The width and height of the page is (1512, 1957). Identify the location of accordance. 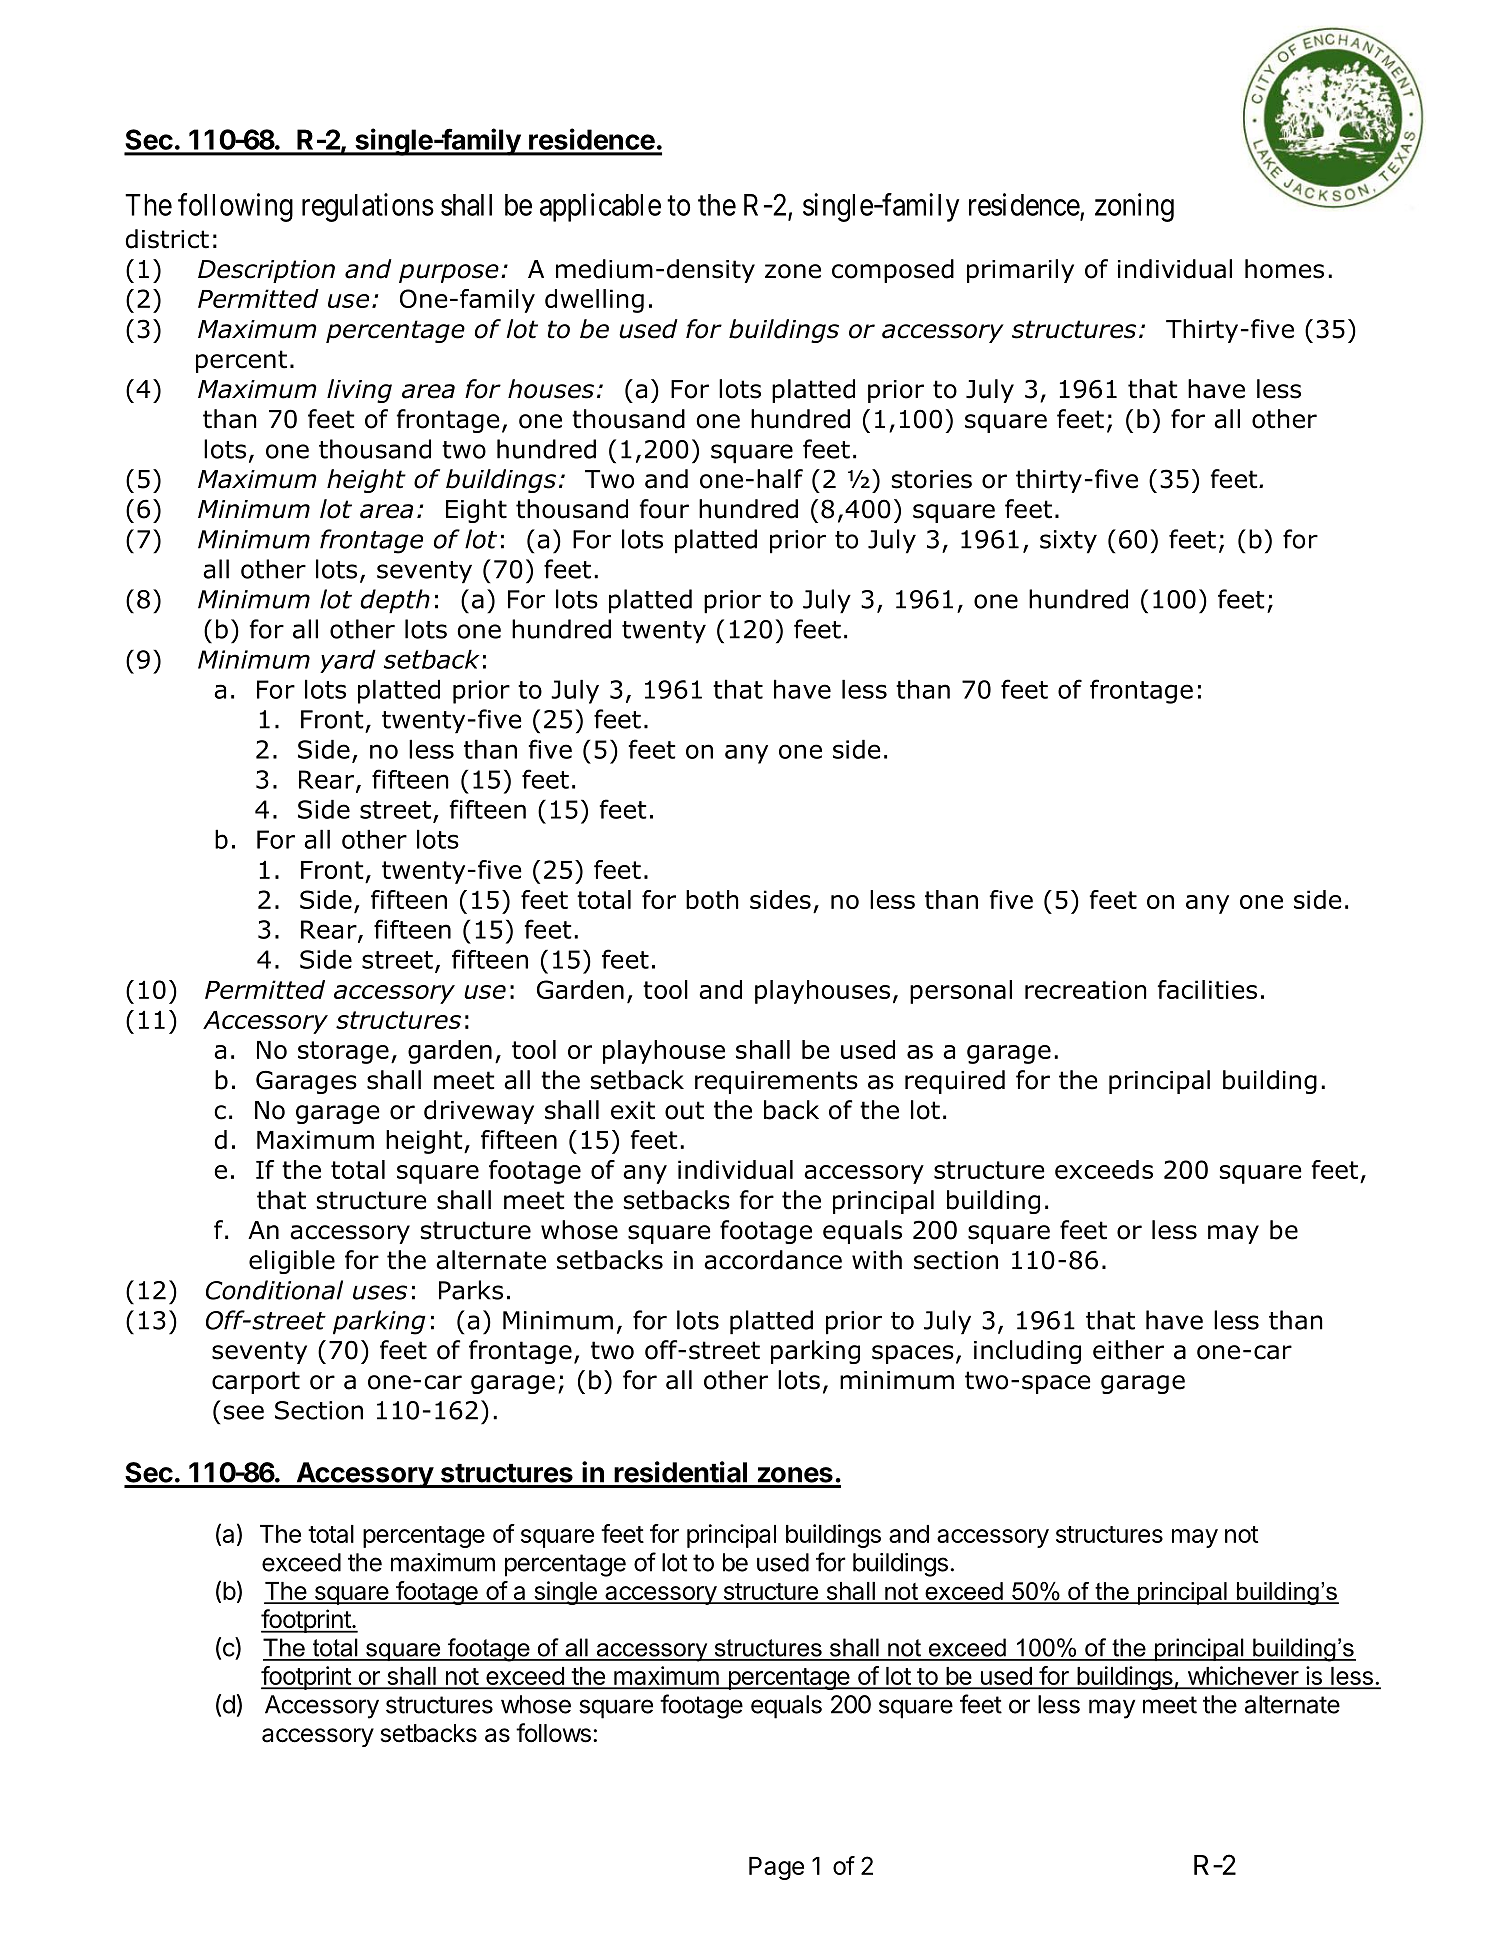
(773, 1260).
